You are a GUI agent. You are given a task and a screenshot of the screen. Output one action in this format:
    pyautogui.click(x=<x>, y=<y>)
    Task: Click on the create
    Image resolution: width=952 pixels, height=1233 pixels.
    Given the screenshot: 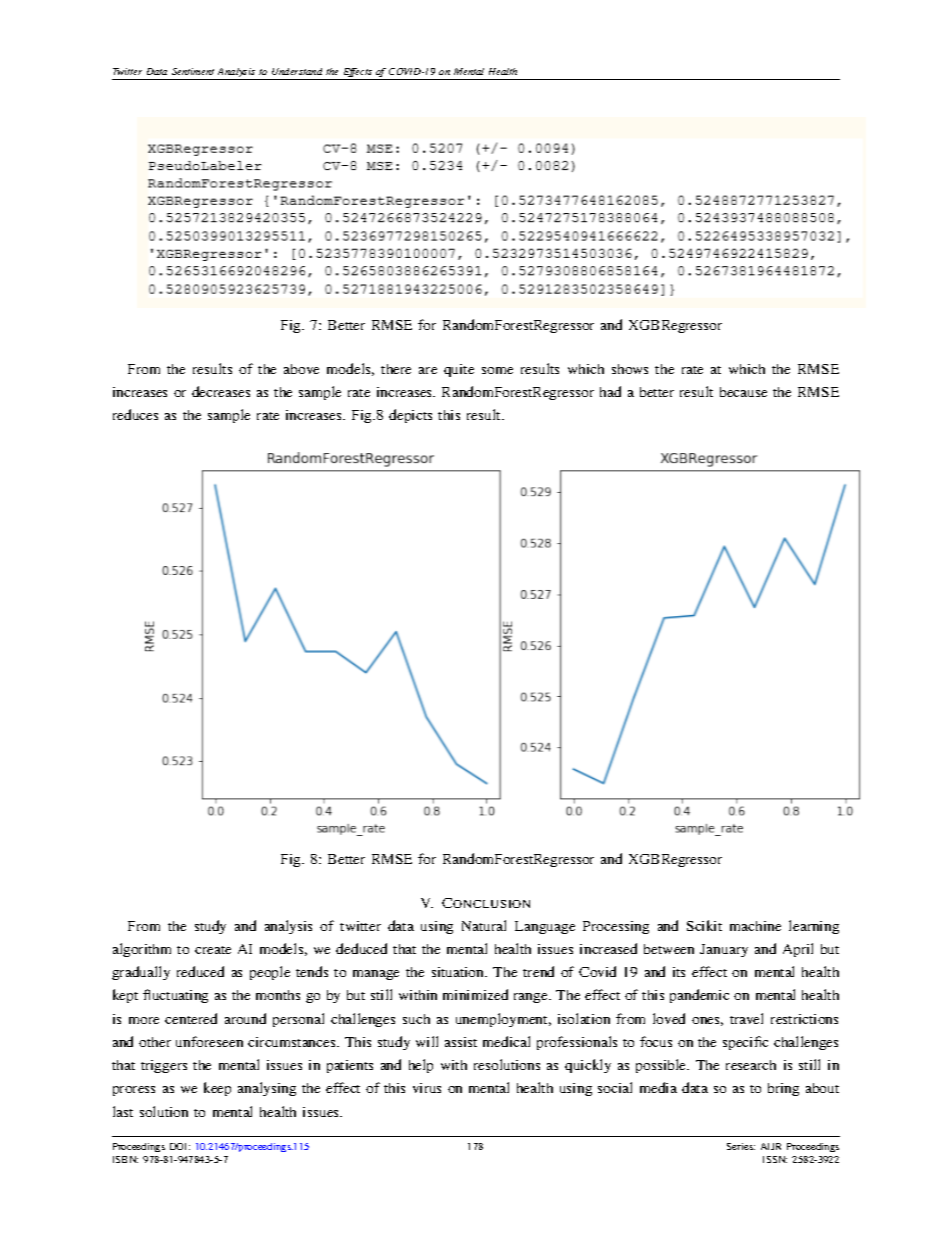 What is the action you would take?
    pyautogui.click(x=213, y=950)
